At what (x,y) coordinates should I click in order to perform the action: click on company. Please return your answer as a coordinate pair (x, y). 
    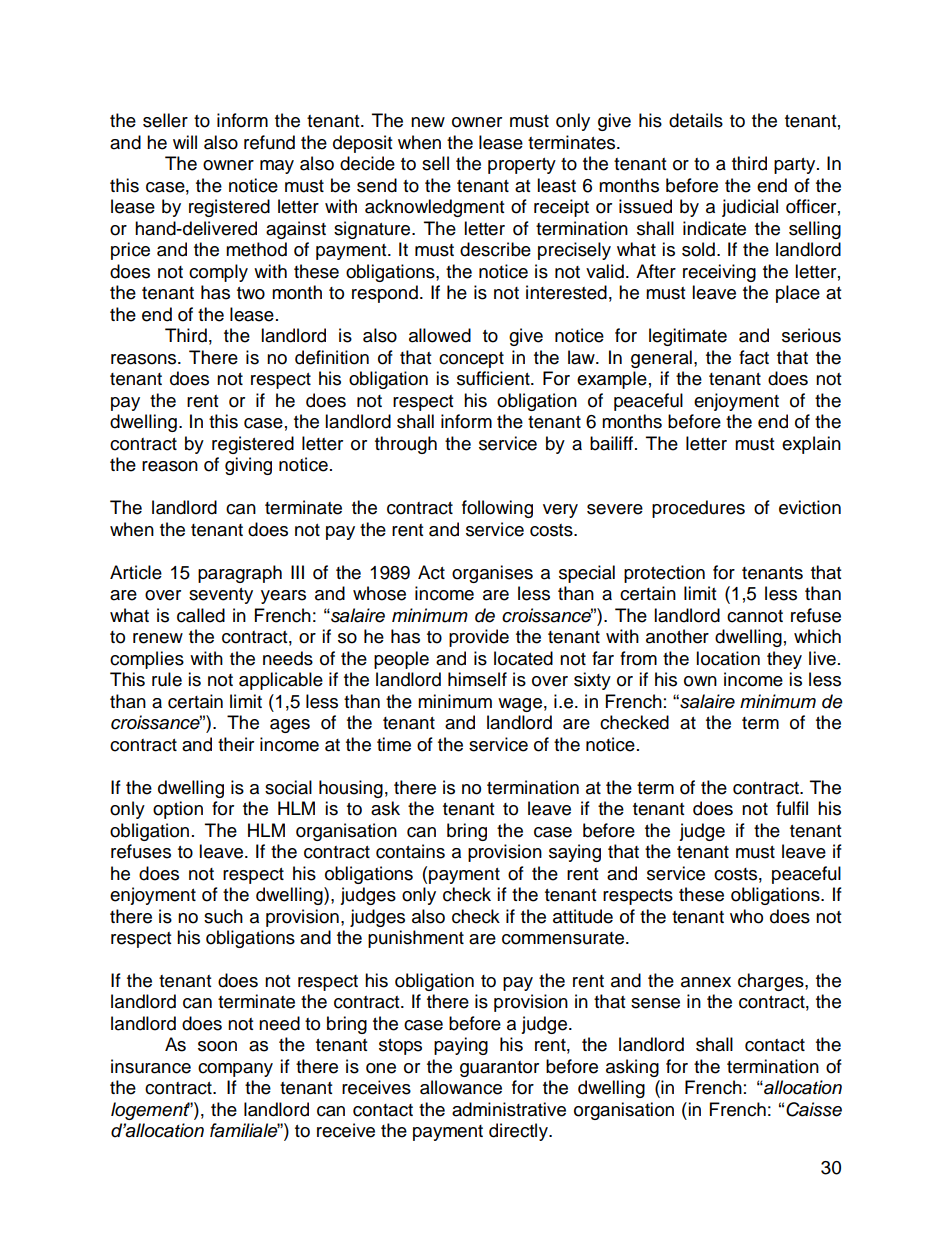
    Looking at the image, I should click on (235, 1070).
